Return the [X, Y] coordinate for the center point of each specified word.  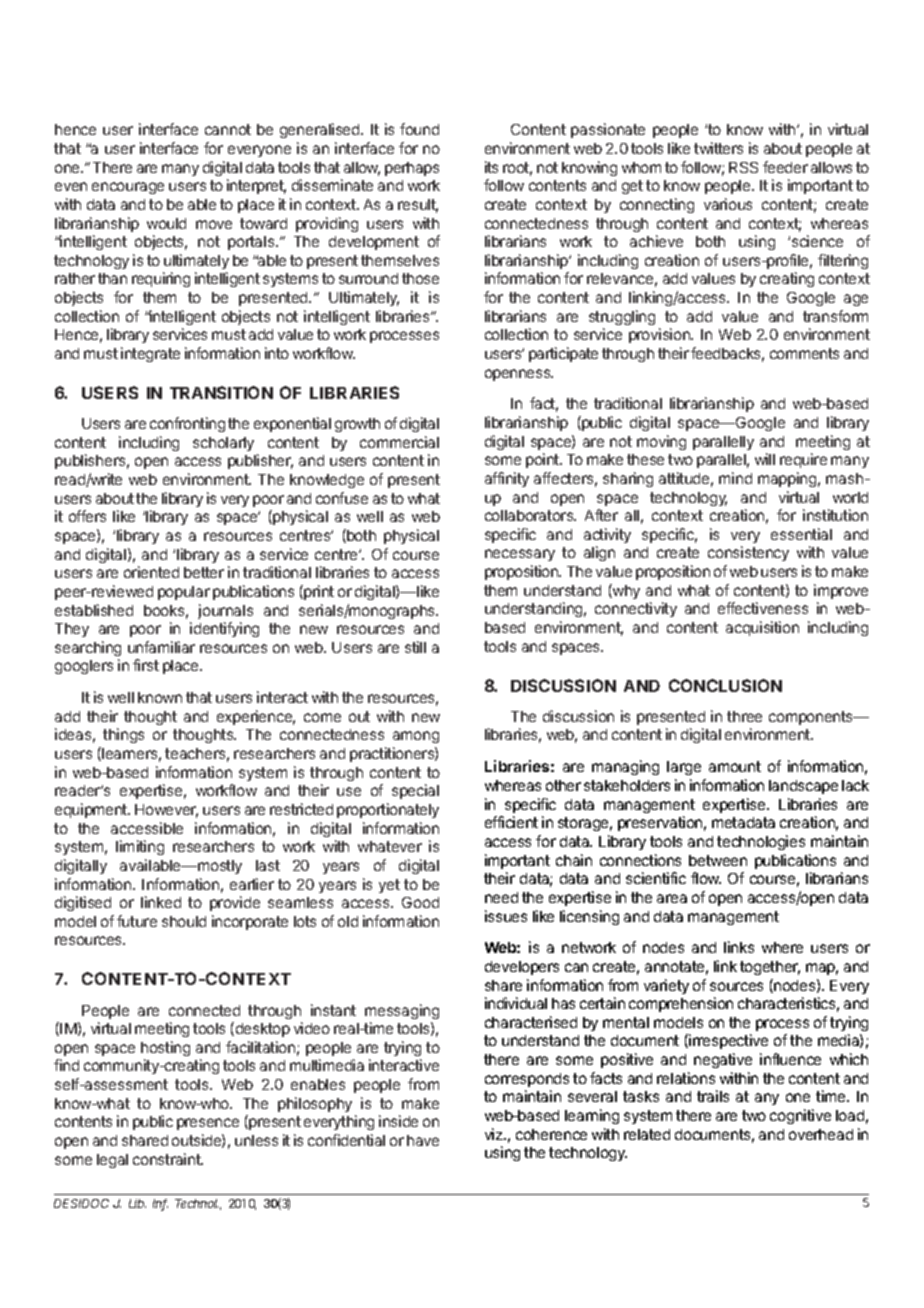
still [415, 647]
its [491, 167]
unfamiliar [161, 647]
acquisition [762, 628]
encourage [128, 188]
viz [495, 1134]
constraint [168, 1159]
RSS [743, 167]
